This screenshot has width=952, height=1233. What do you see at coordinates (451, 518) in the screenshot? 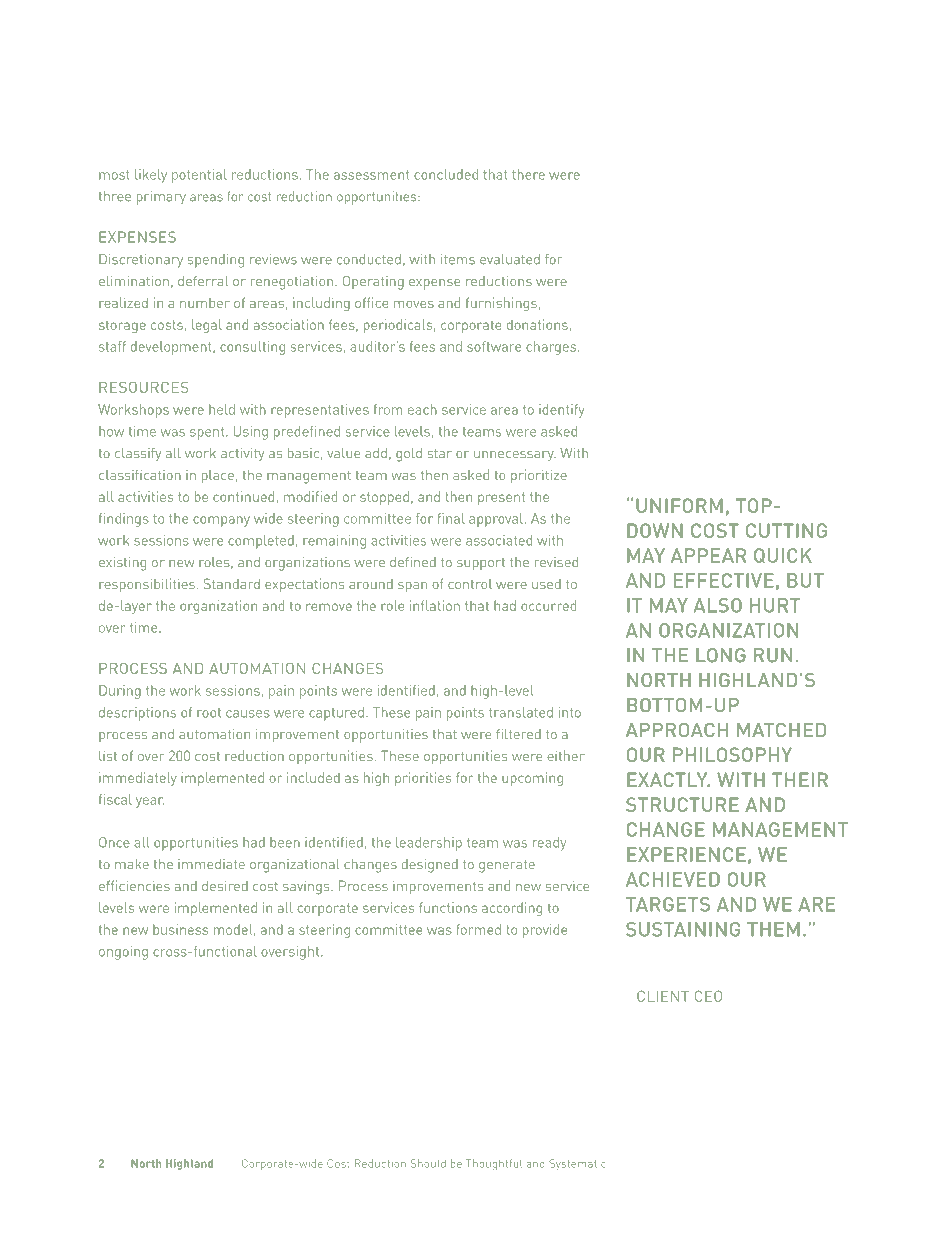
I see `final` at bounding box center [451, 518].
